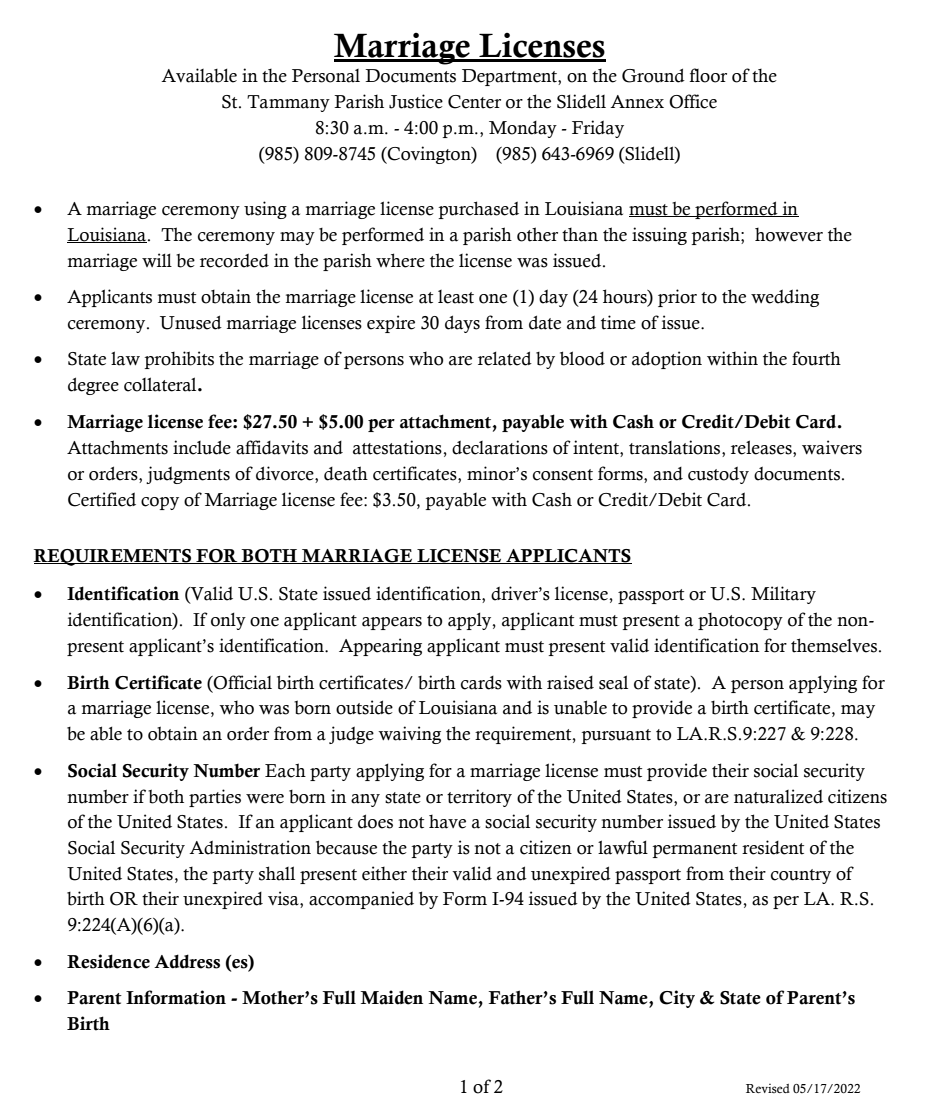  What do you see at coordinates (768, 1088) in the screenshot?
I see `Revised` at bounding box center [768, 1088].
